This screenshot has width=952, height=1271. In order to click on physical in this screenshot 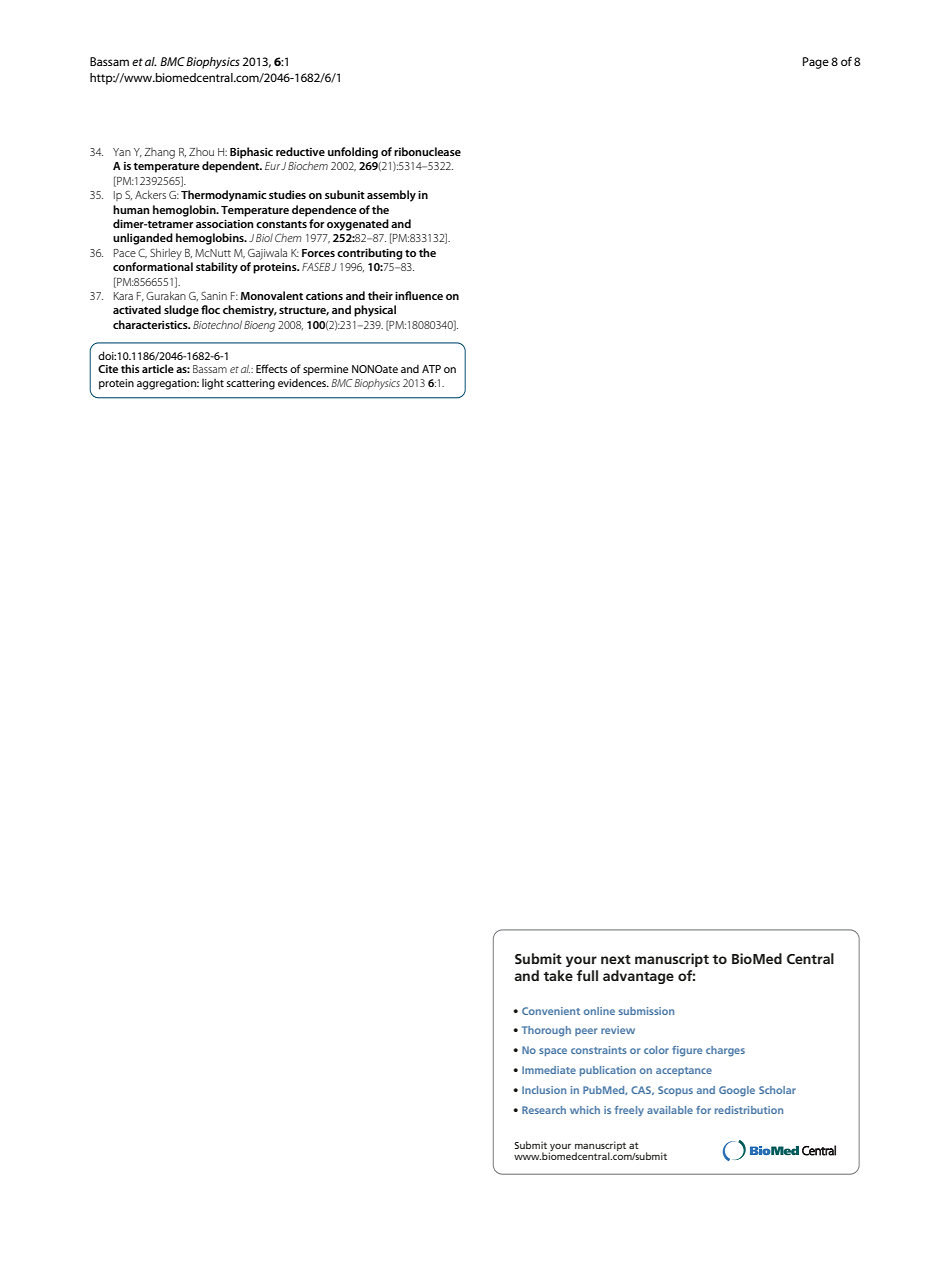, I will do `click(375, 311)`.
